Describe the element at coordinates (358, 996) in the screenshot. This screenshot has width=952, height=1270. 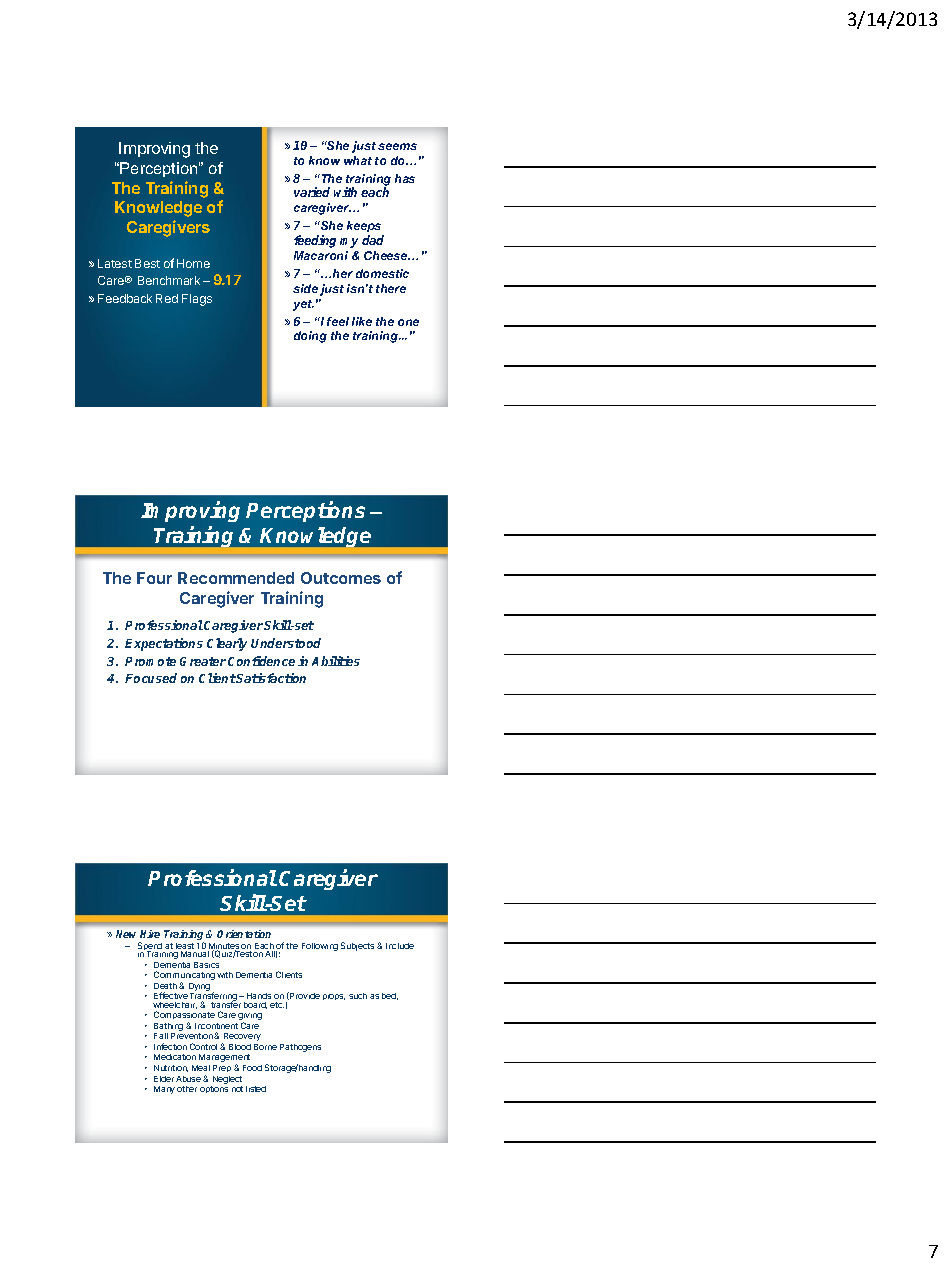
I see `such` at that location.
